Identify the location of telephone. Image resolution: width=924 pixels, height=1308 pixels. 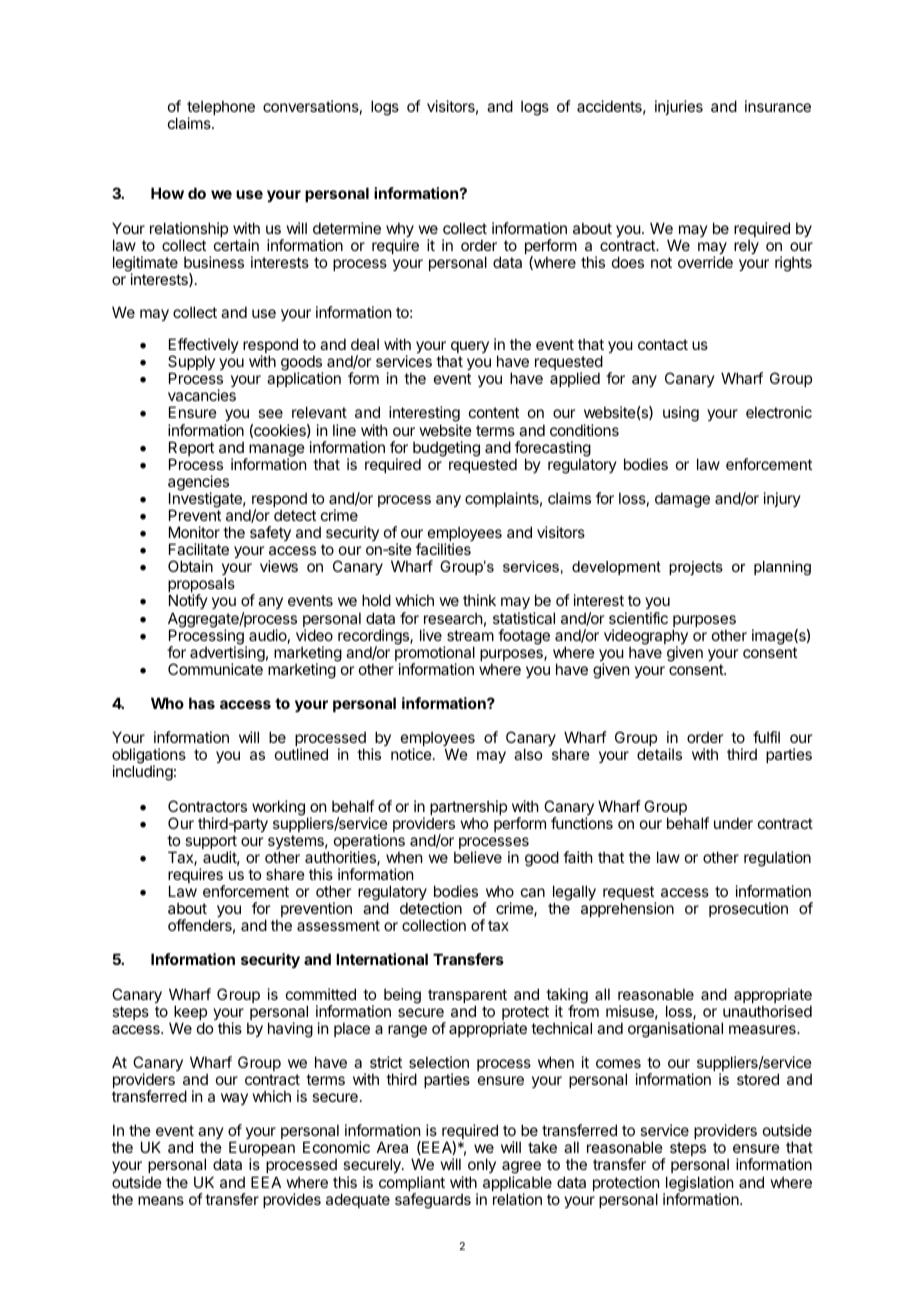
(221, 109).
